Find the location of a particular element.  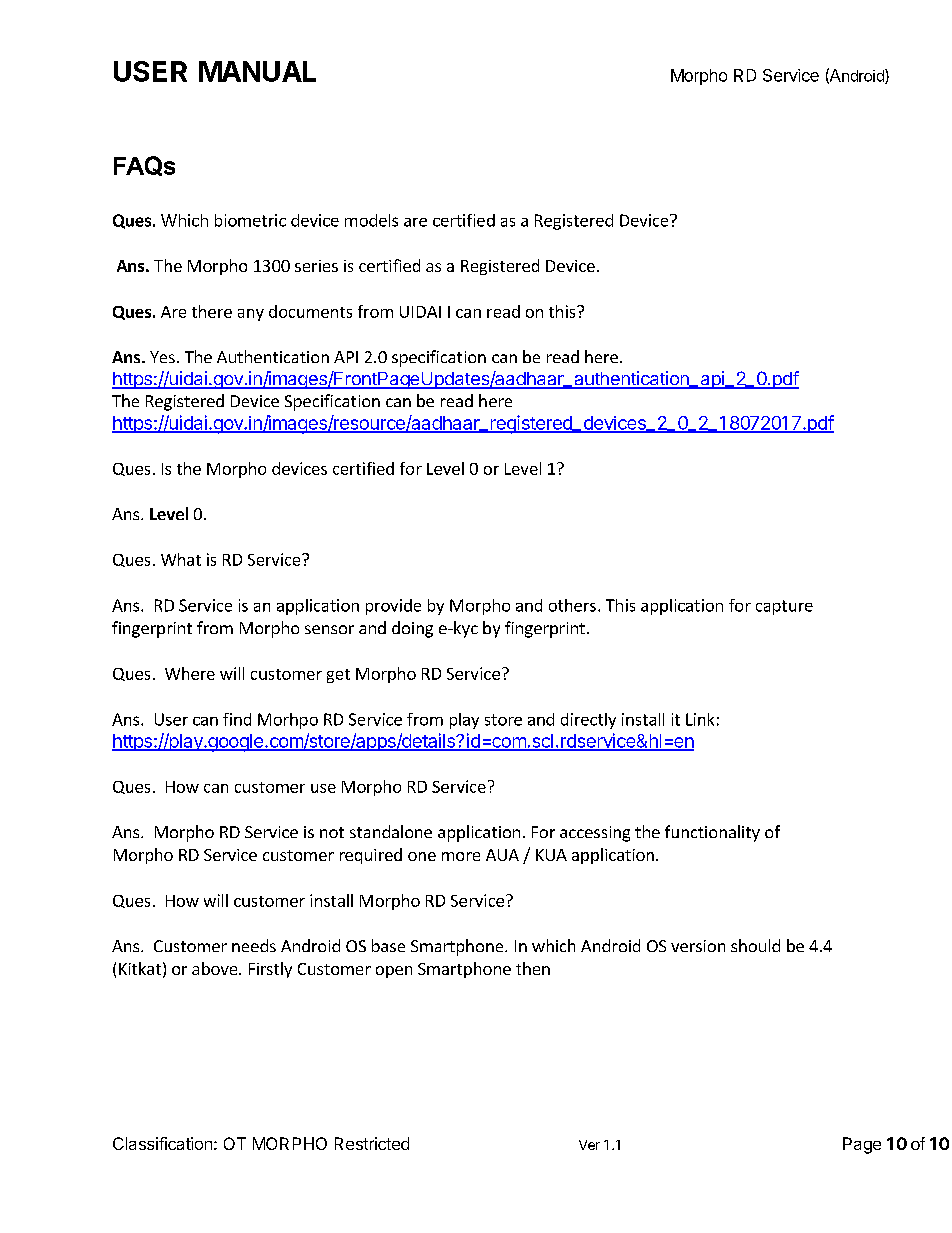

MANUAL is located at coordinates (257, 71).
